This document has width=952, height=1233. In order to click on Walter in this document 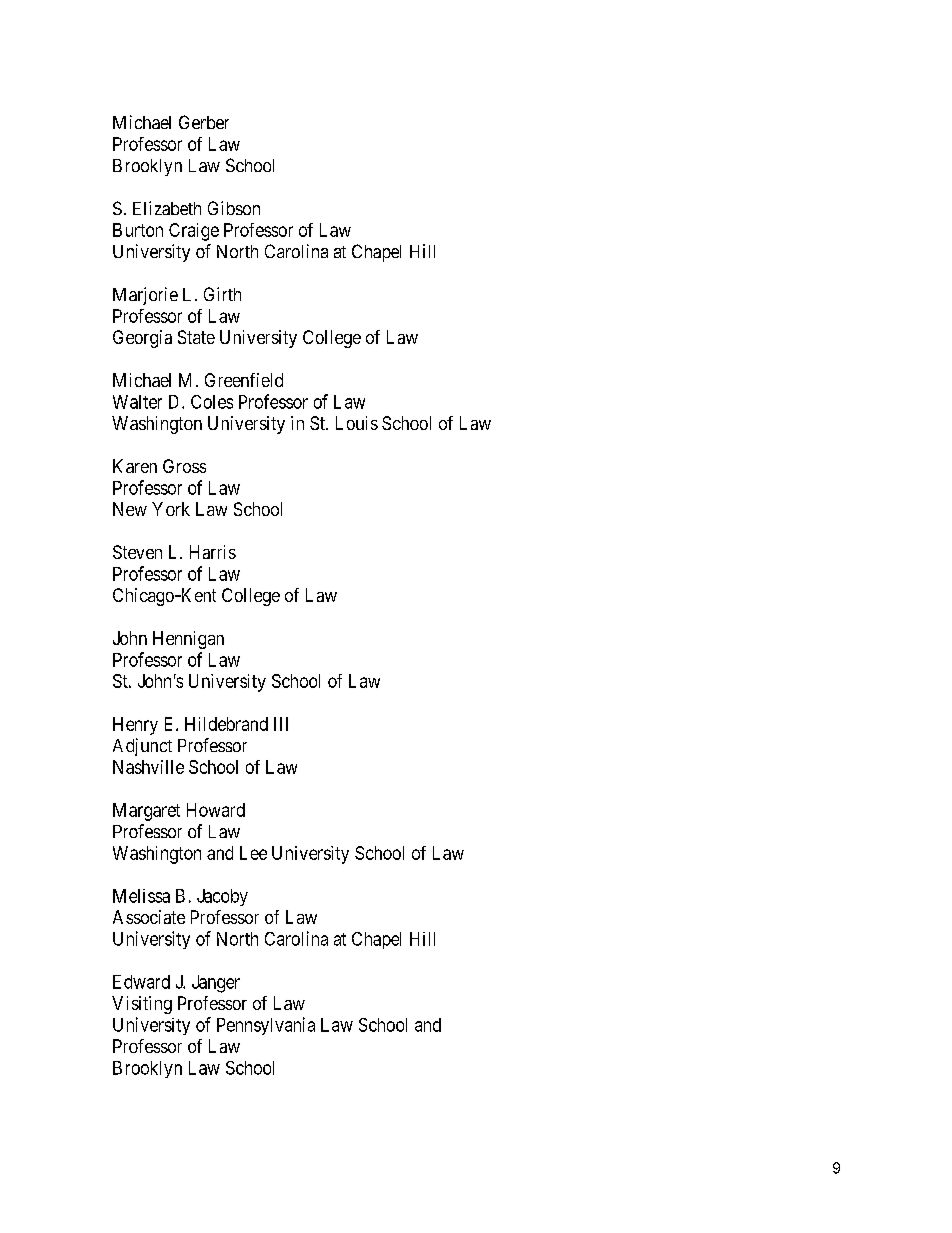, I will do `click(137, 402)`.
